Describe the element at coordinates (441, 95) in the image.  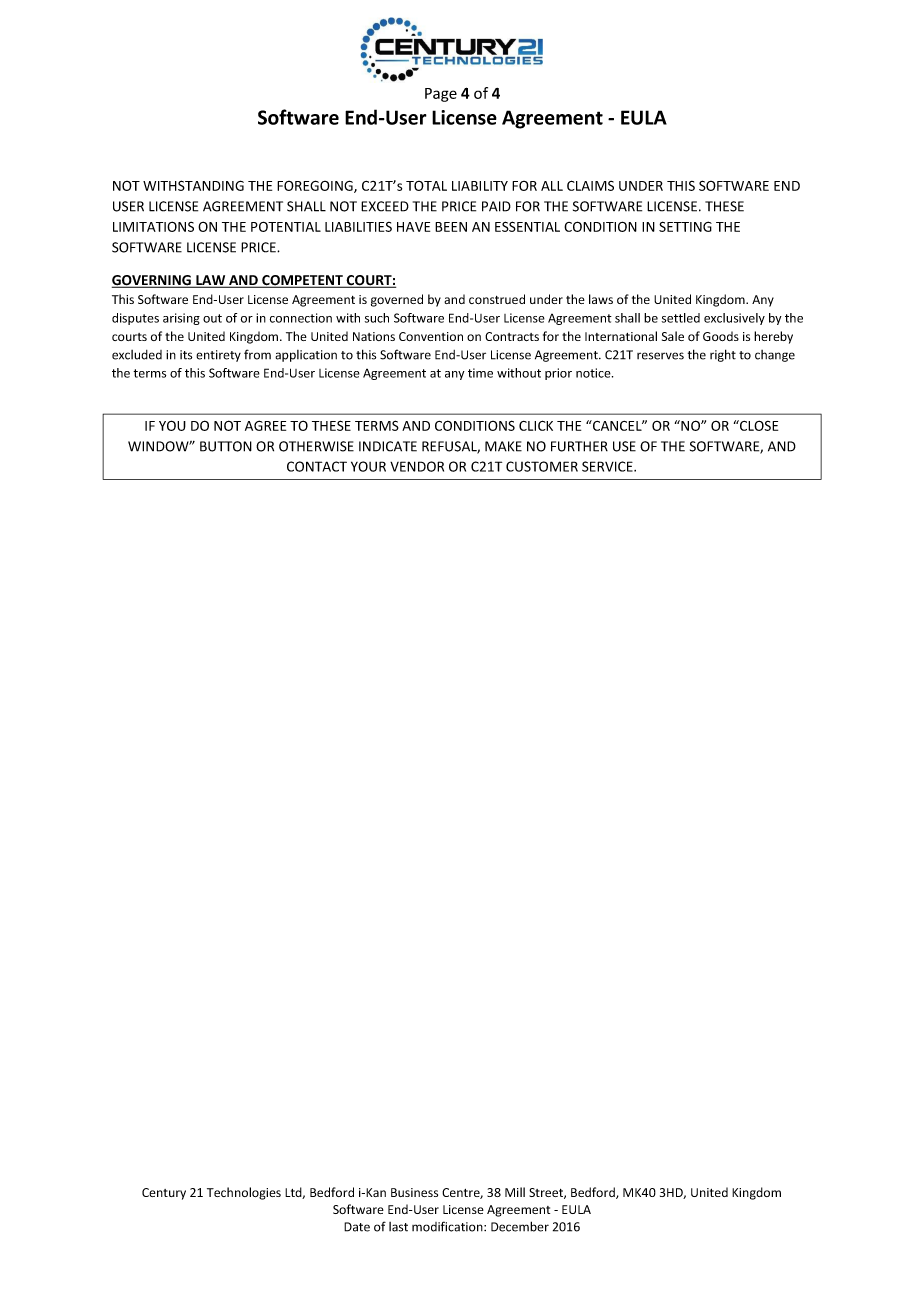
I see `Page` at that location.
